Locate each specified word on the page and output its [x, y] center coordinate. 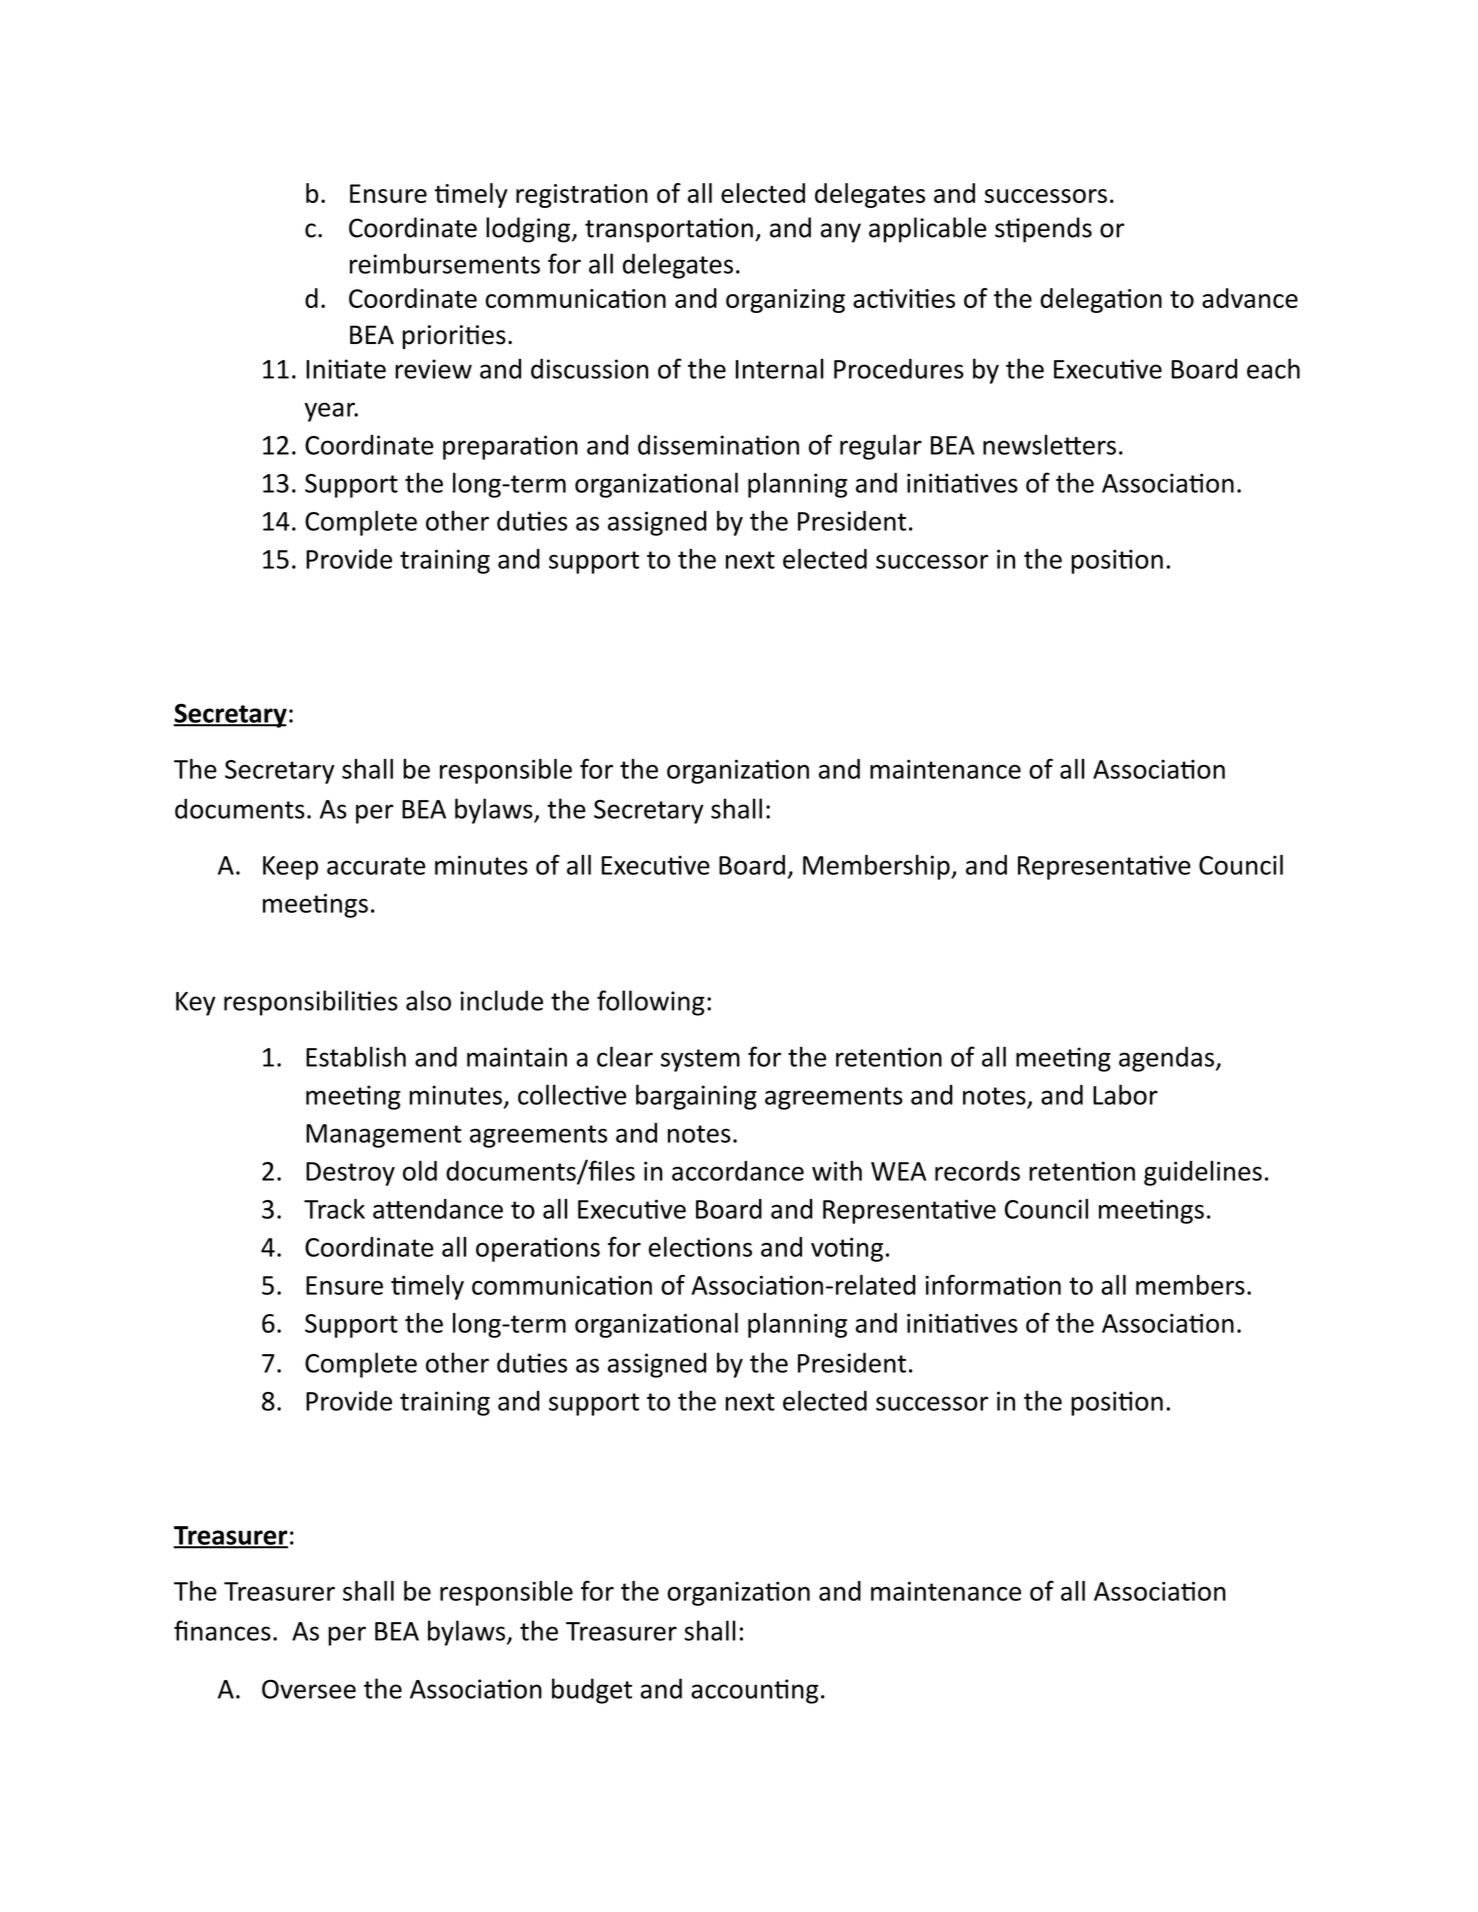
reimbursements [445, 263]
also [428, 1000]
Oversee [309, 1689]
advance [1250, 298]
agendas [1166, 1059]
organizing [785, 301]
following [651, 1003]
